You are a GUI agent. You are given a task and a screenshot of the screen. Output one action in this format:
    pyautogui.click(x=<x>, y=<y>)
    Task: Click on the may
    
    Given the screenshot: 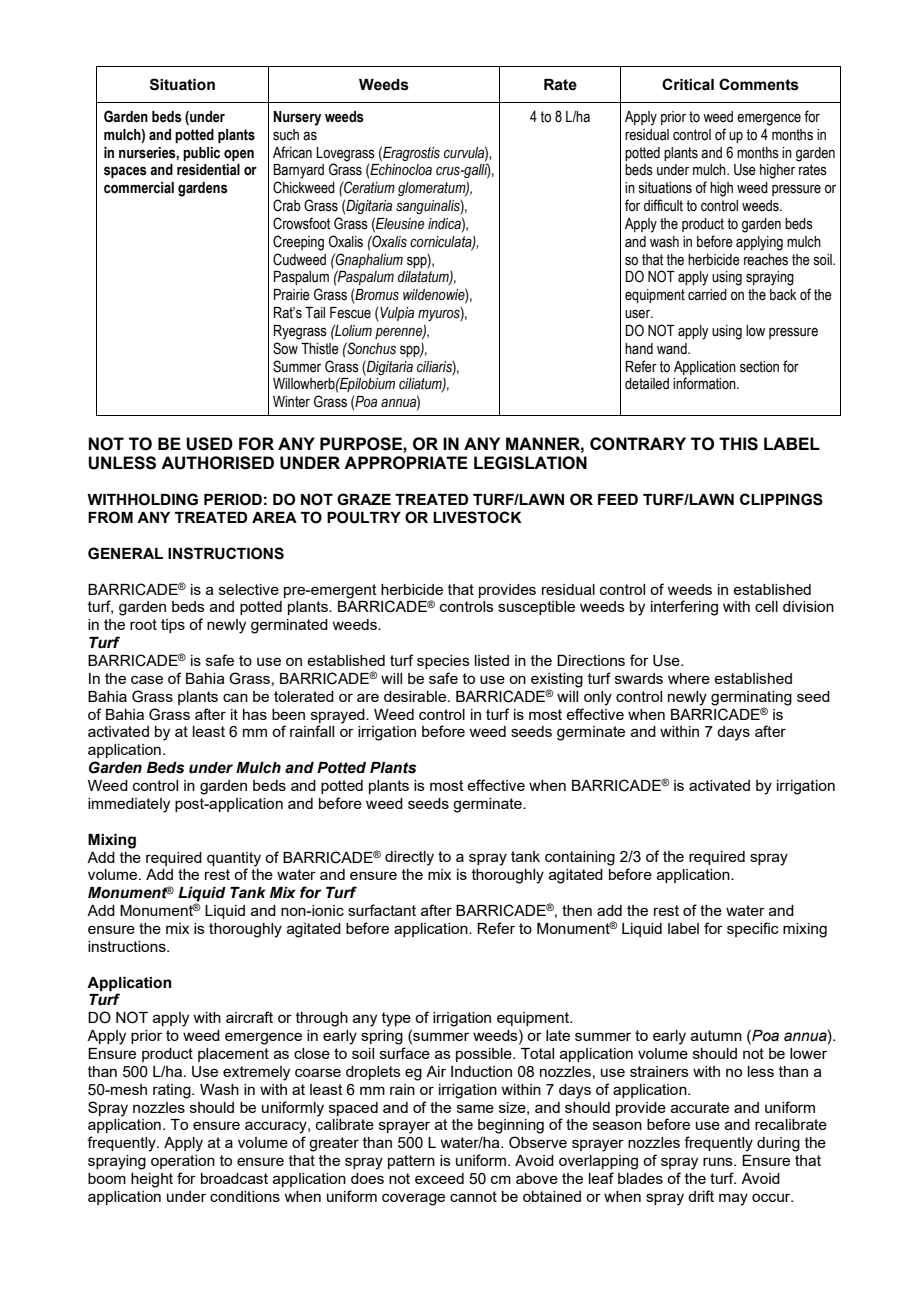 What is the action you would take?
    pyautogui.click(x=733, y=1199)
